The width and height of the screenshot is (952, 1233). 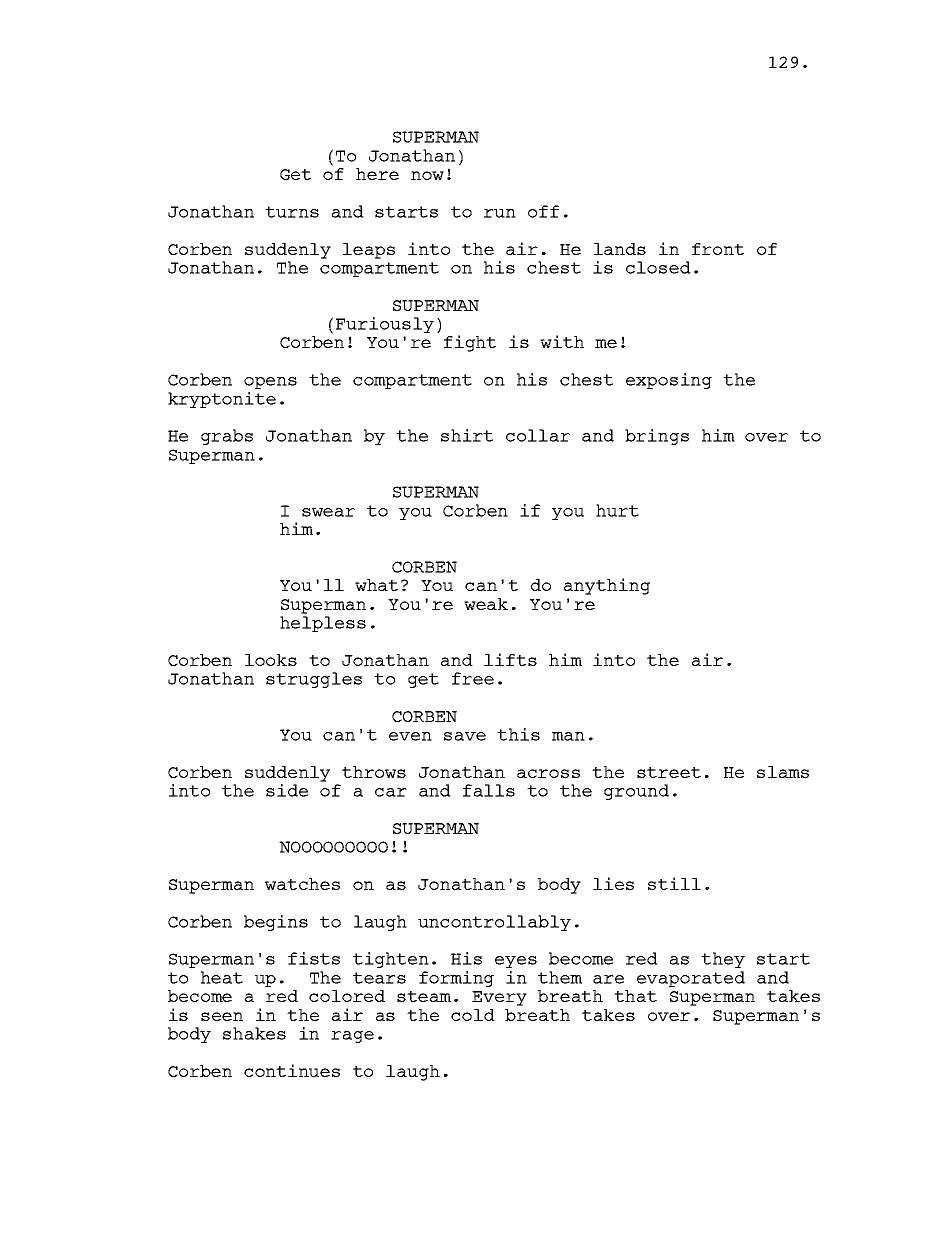 I want to click on swear, so click(x=328, y=512).
